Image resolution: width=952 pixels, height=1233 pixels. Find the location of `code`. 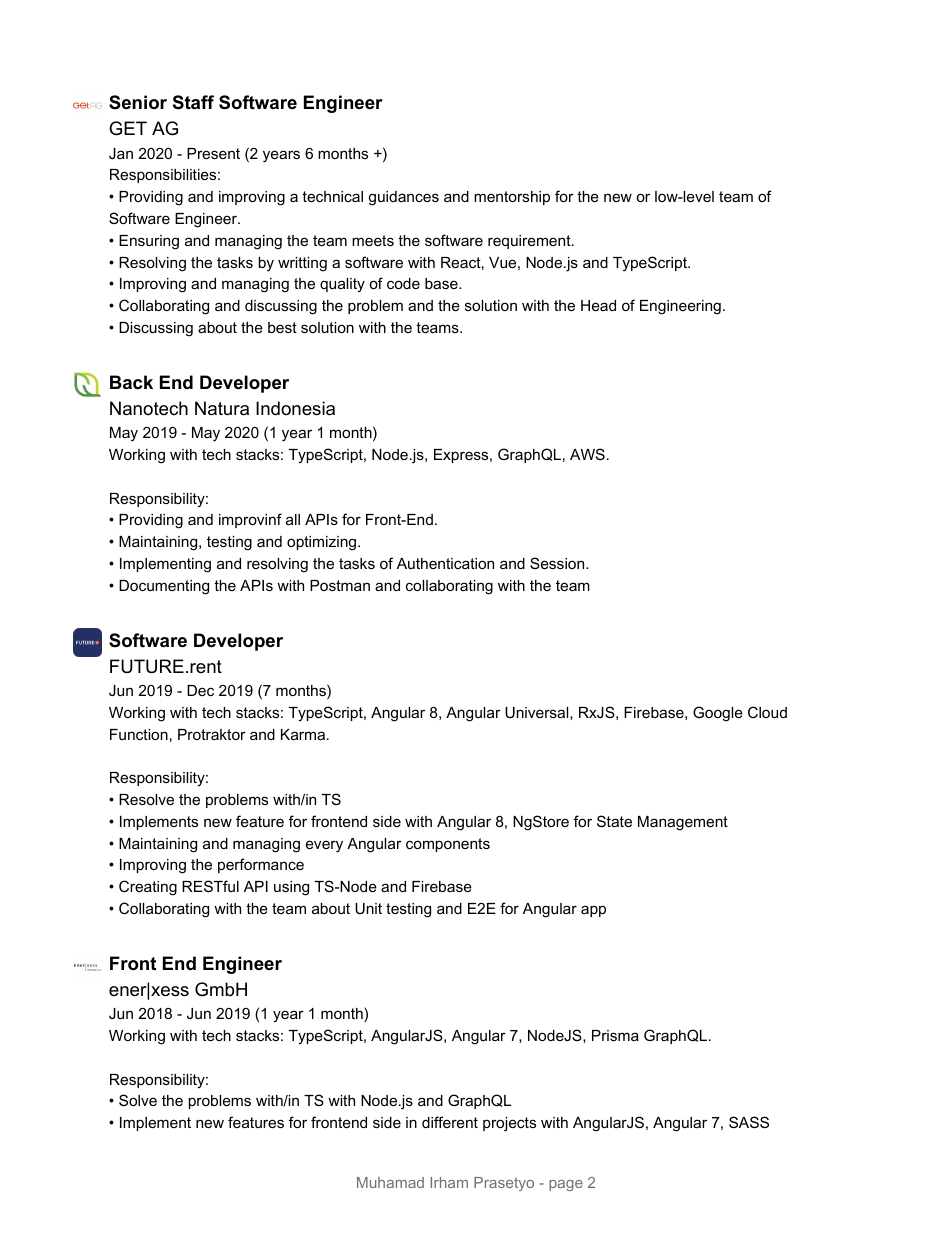

code is located at coordinates (403, 283).
